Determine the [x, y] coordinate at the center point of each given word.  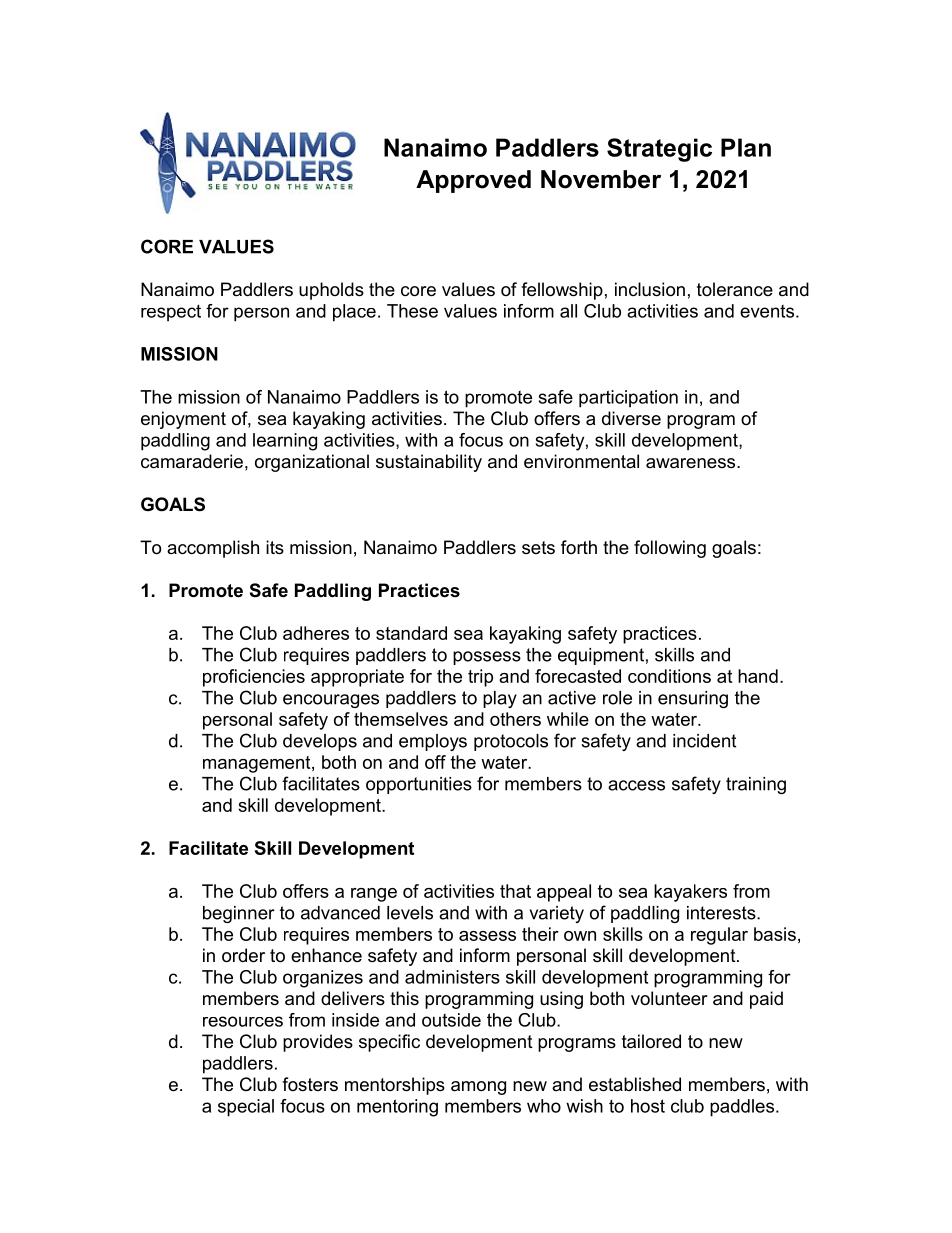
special [246, 1108]
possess [487, 658]
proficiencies [254, 678]
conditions [669, 676]
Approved [473, 181]
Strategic [659, 150]
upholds [331, 291]
